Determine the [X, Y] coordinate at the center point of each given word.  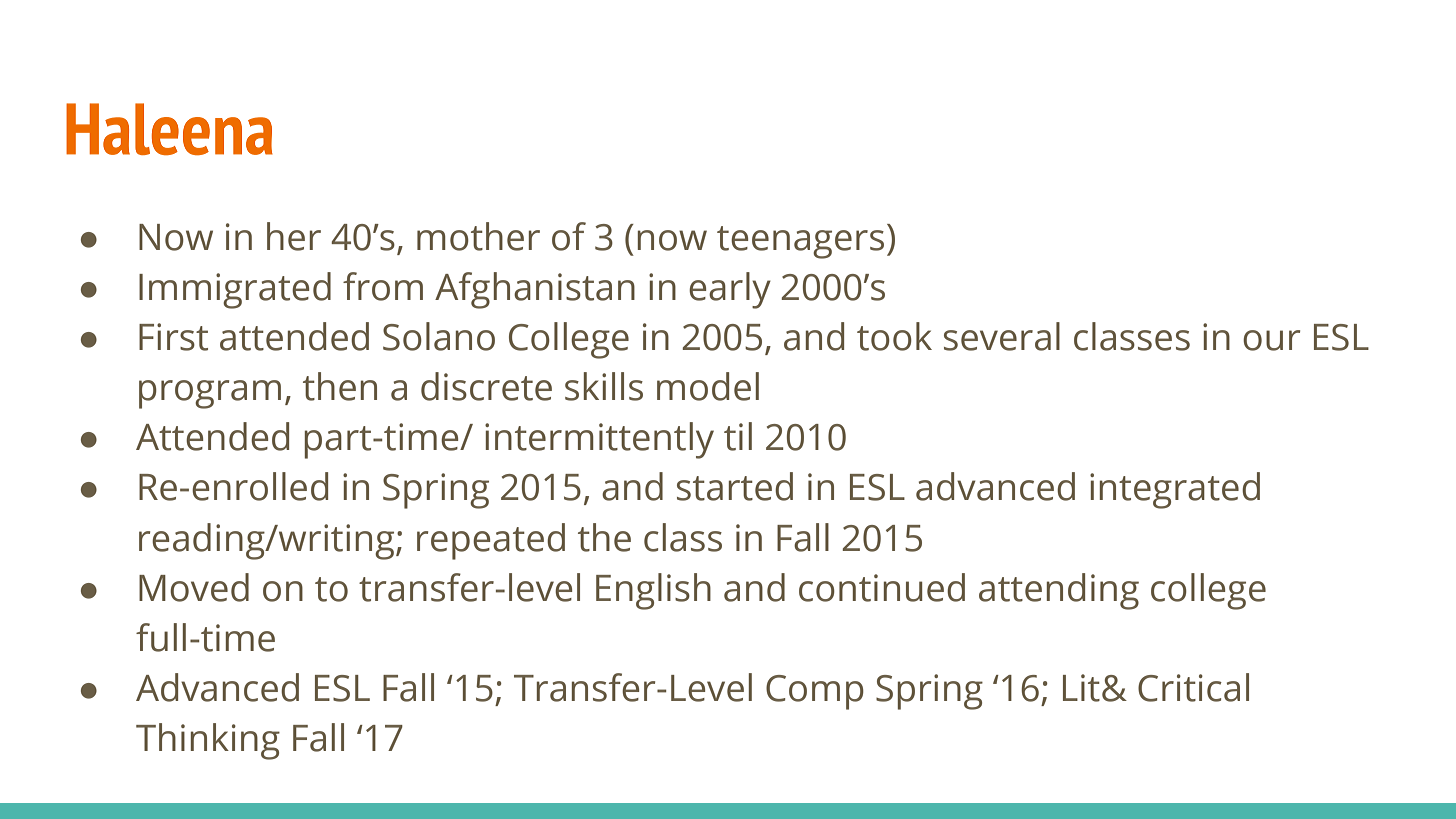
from [383, 286]
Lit [1081, 688]
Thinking [208, 741]
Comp [815, 692]
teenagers [800, 242]
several [1002, 336]
